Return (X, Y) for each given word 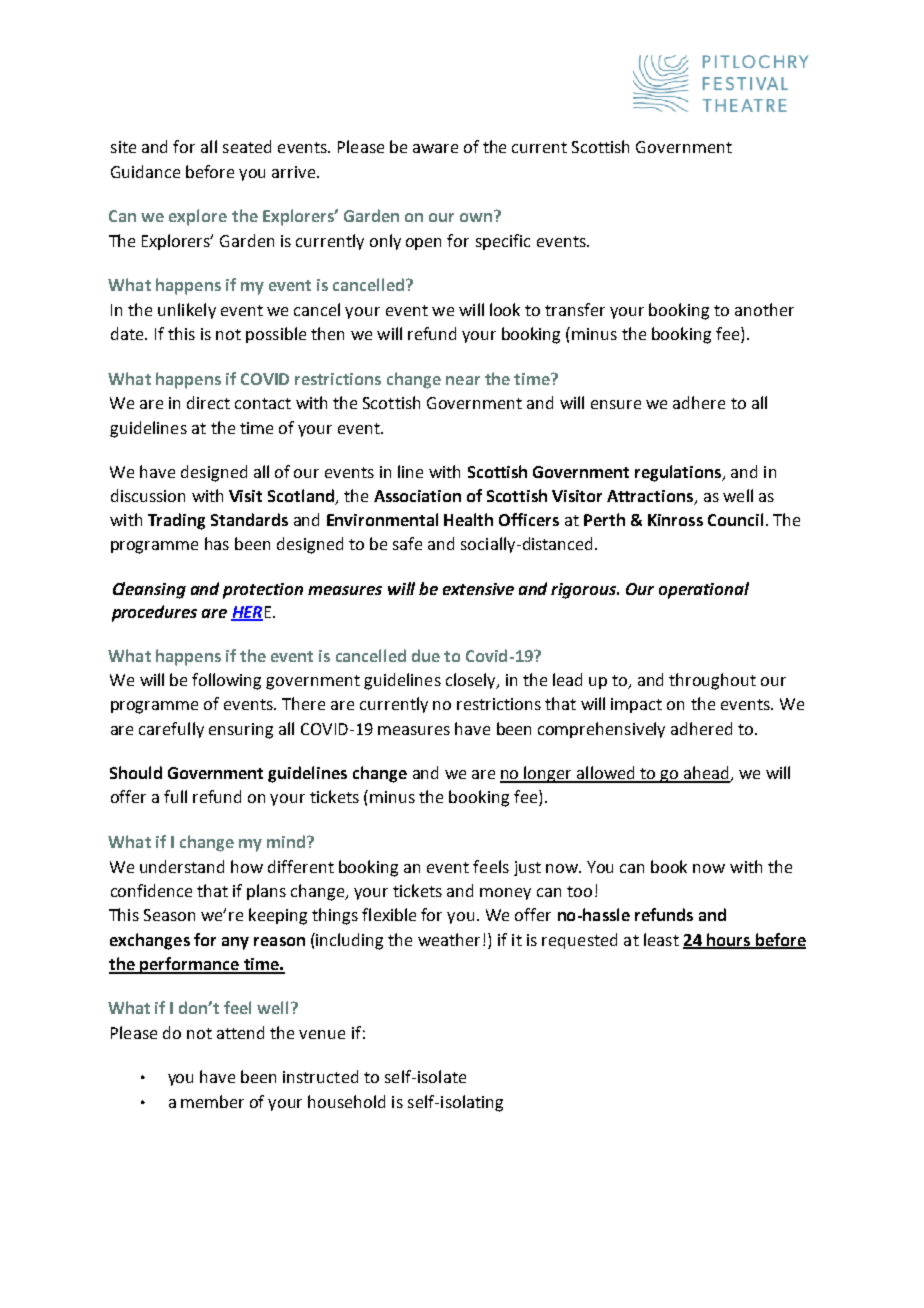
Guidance (145, 171)
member (212, 1101)
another (764, 309)
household (346, 1101)
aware (435, 148)
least (661, 939)
